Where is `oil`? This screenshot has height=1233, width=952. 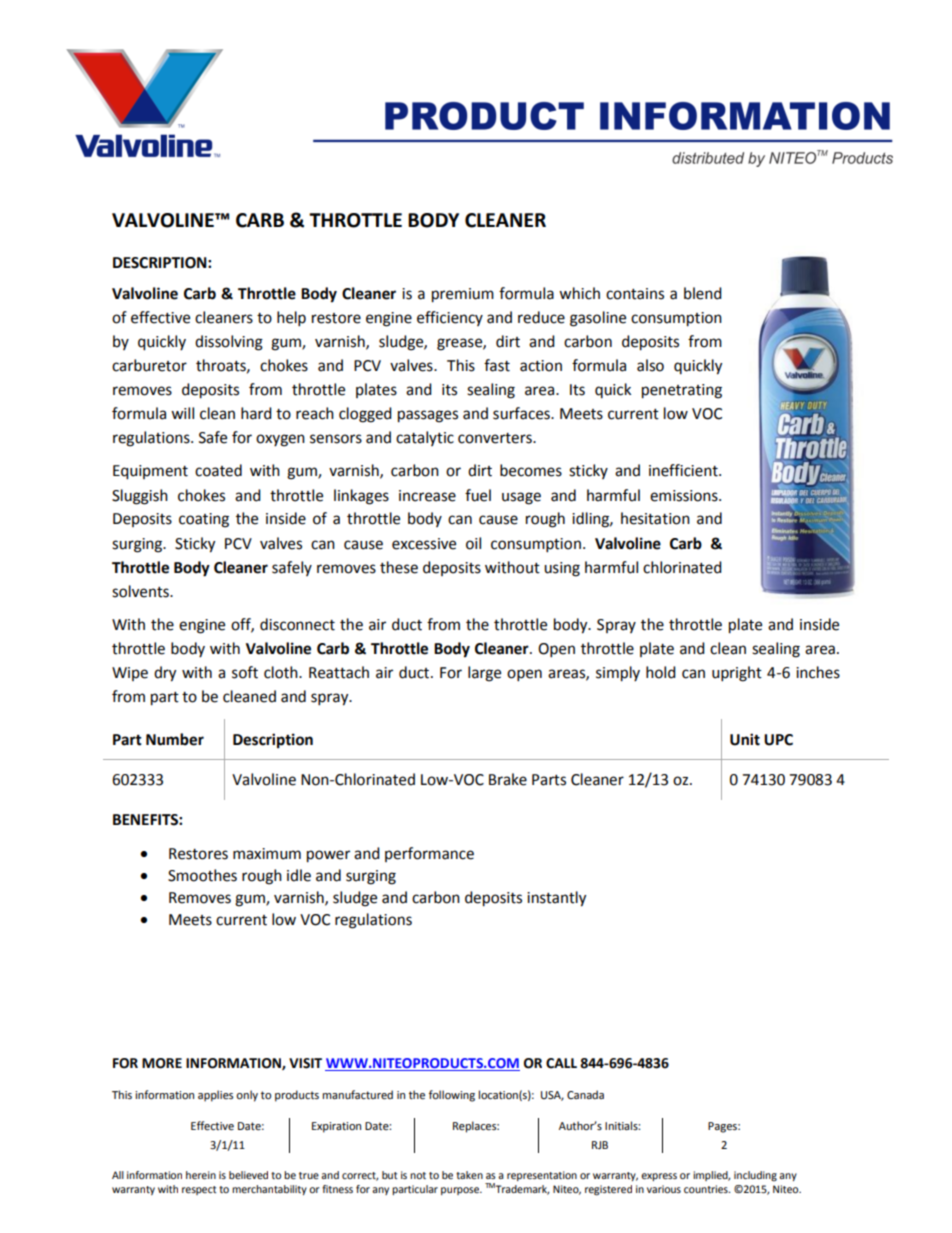 oil is located at coordinates (473, 543).
